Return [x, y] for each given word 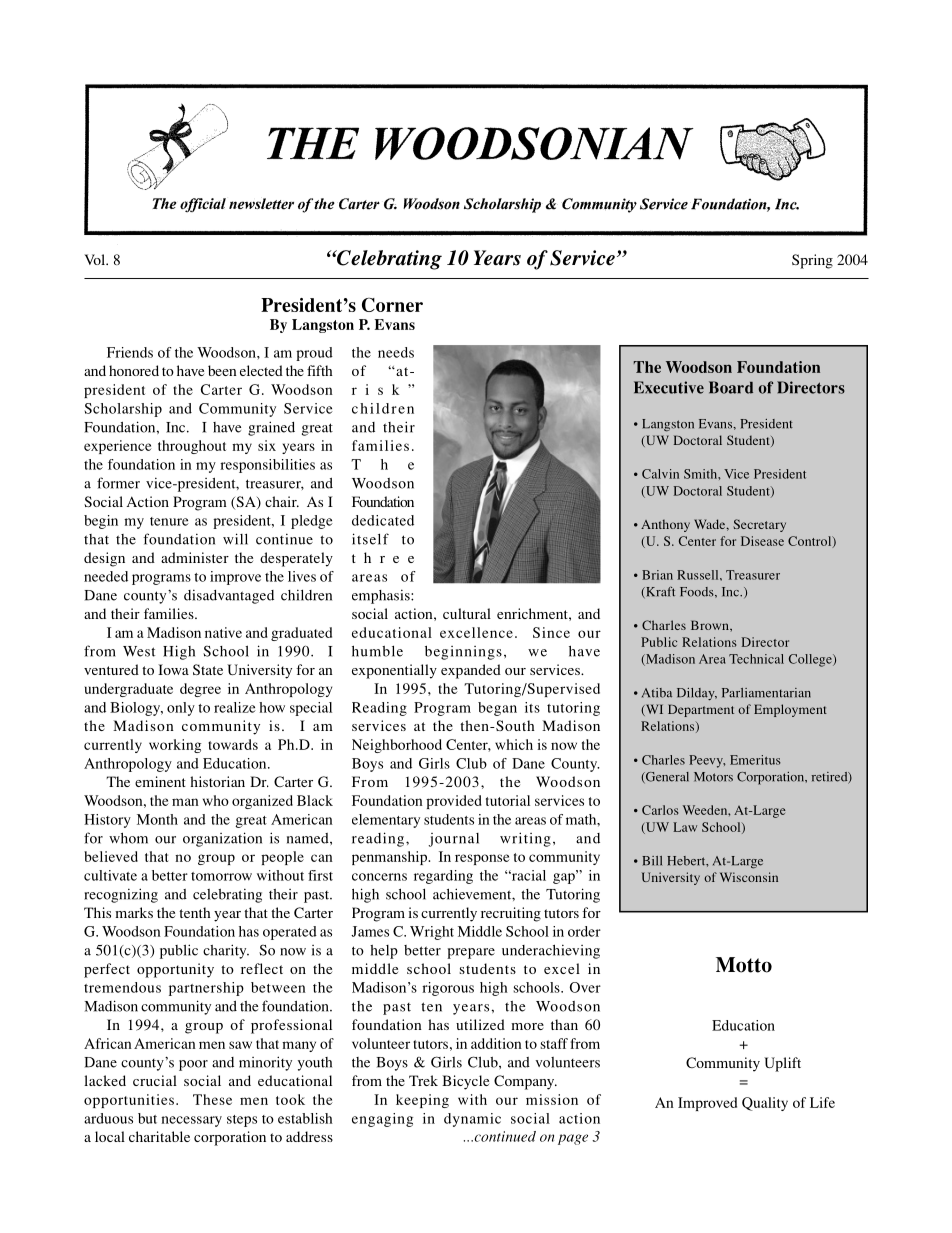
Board [731, 387]
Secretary [759, 525]
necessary [191, 1121]
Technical [756, 659]
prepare [471, 953]
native [223, 632]
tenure [169, 521]
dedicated [383, 520]
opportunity [175, 970]
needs [396, 352]
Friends [130, 352]
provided [454, 802]
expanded [471, 671]
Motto [744, 965]
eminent [160, 781]
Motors [713, 777]
